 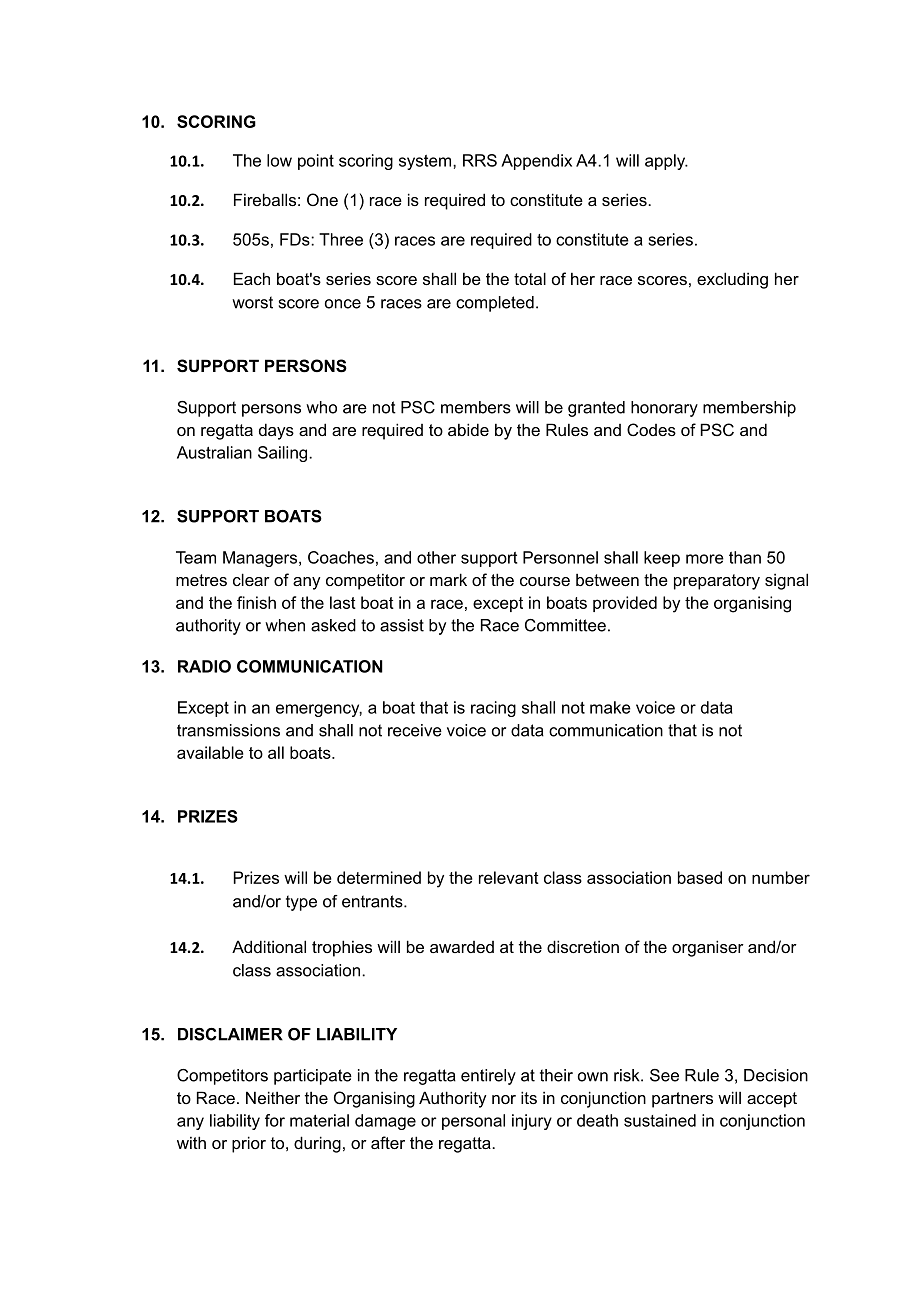 I want to click on apply, so click(x=666, y=162).
